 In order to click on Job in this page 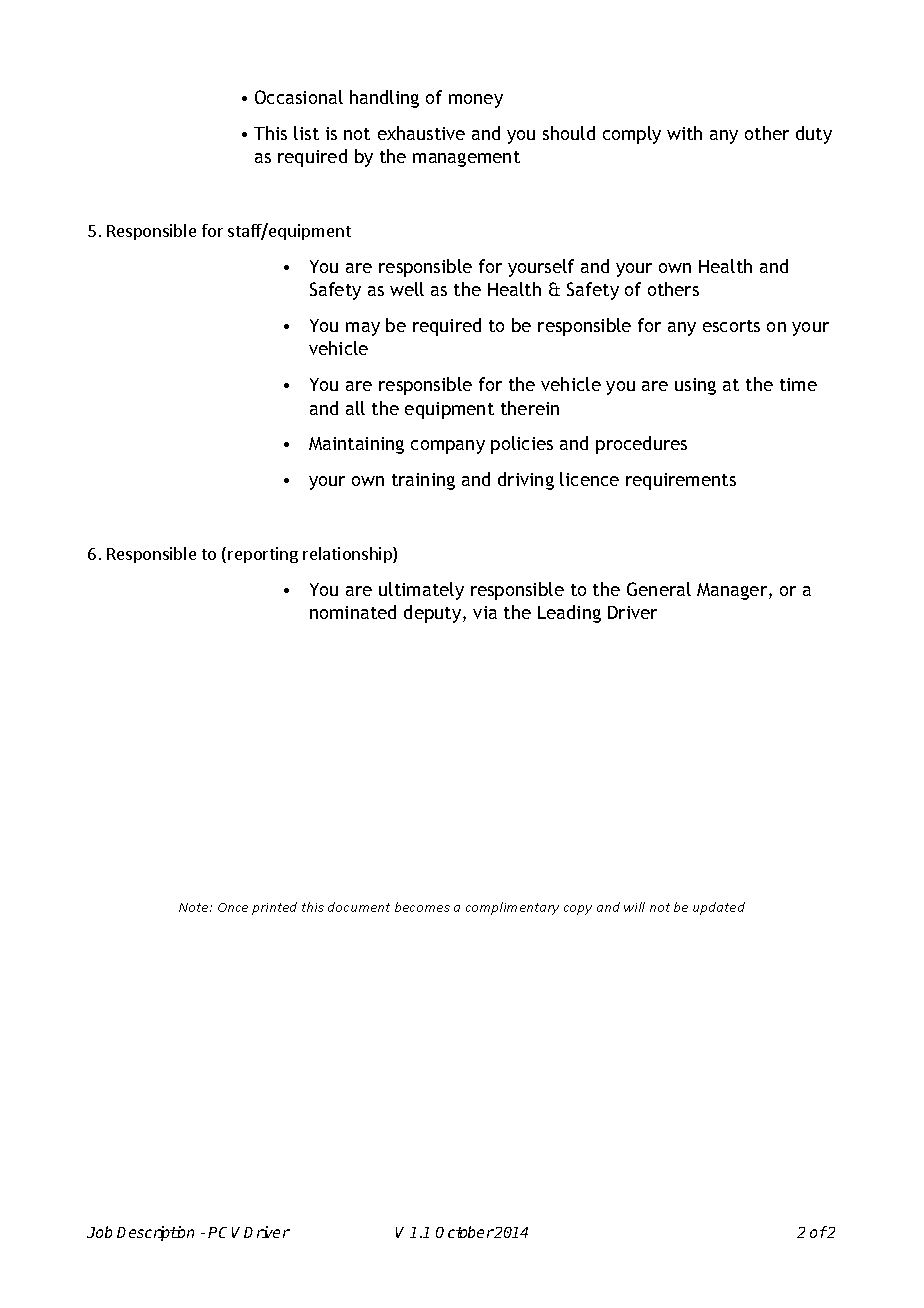, I will do `click(99, 1232)`.
